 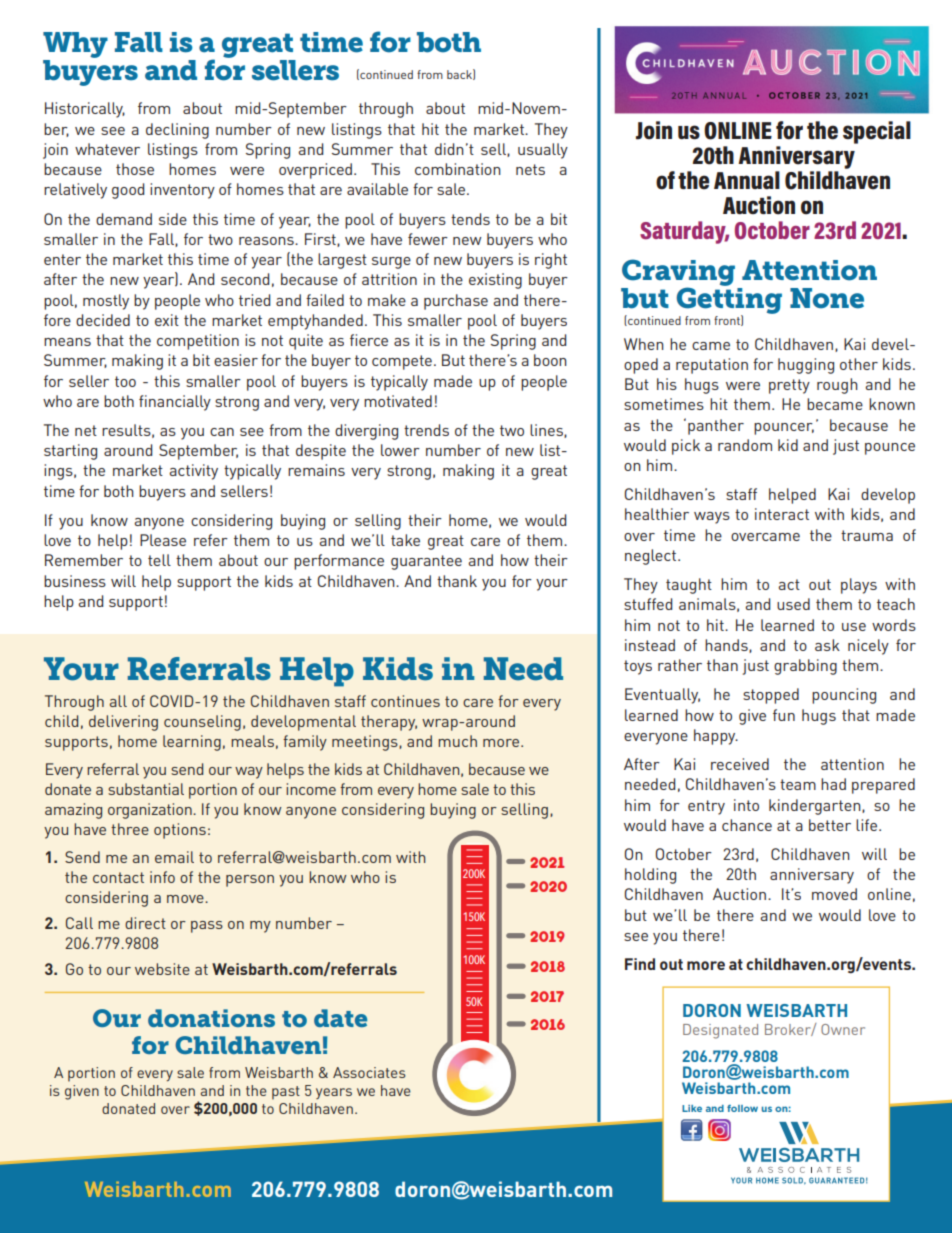 I want to click on guarantee, so click(x=426, y=562).
